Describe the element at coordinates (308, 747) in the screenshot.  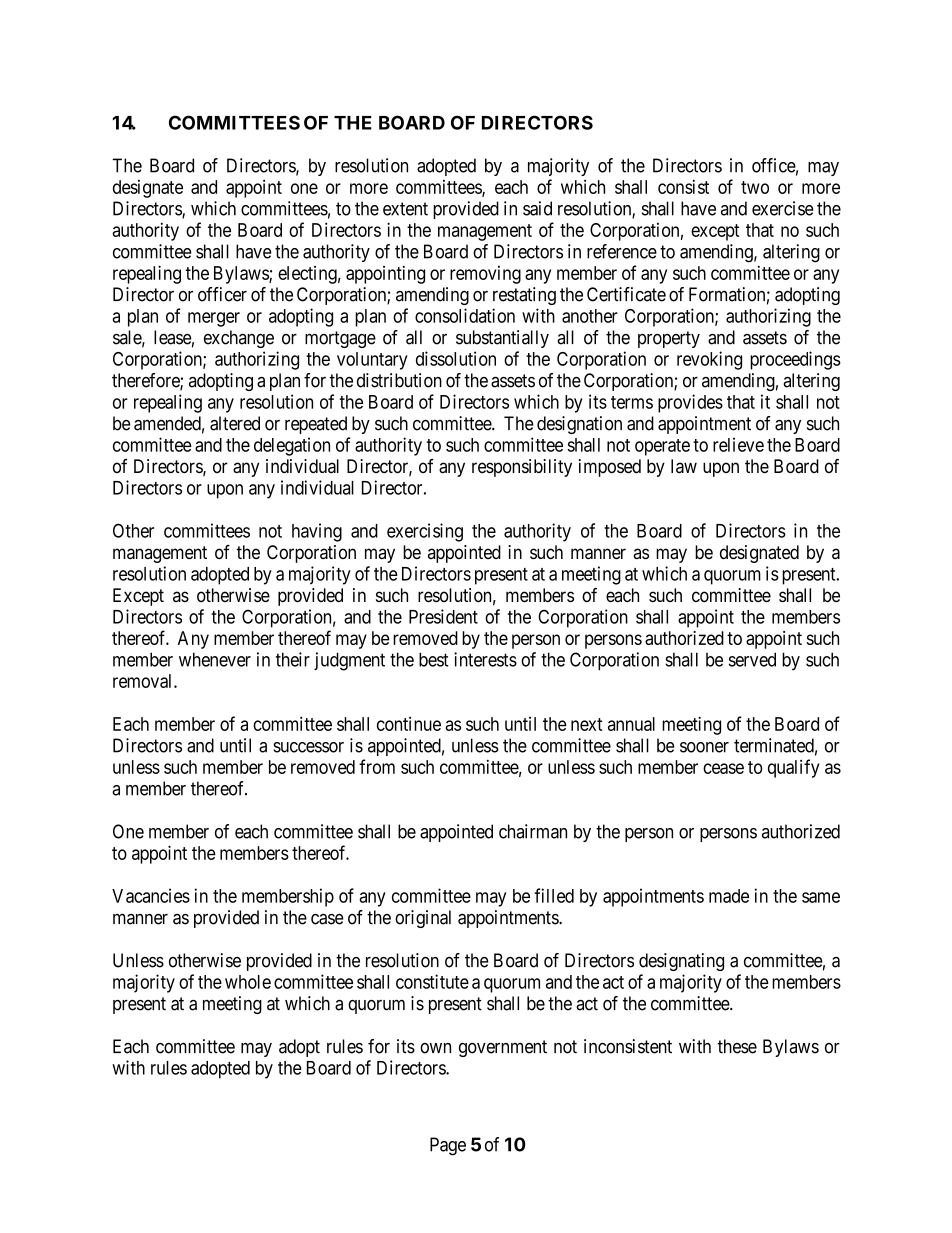
I see `successor` at that location.
